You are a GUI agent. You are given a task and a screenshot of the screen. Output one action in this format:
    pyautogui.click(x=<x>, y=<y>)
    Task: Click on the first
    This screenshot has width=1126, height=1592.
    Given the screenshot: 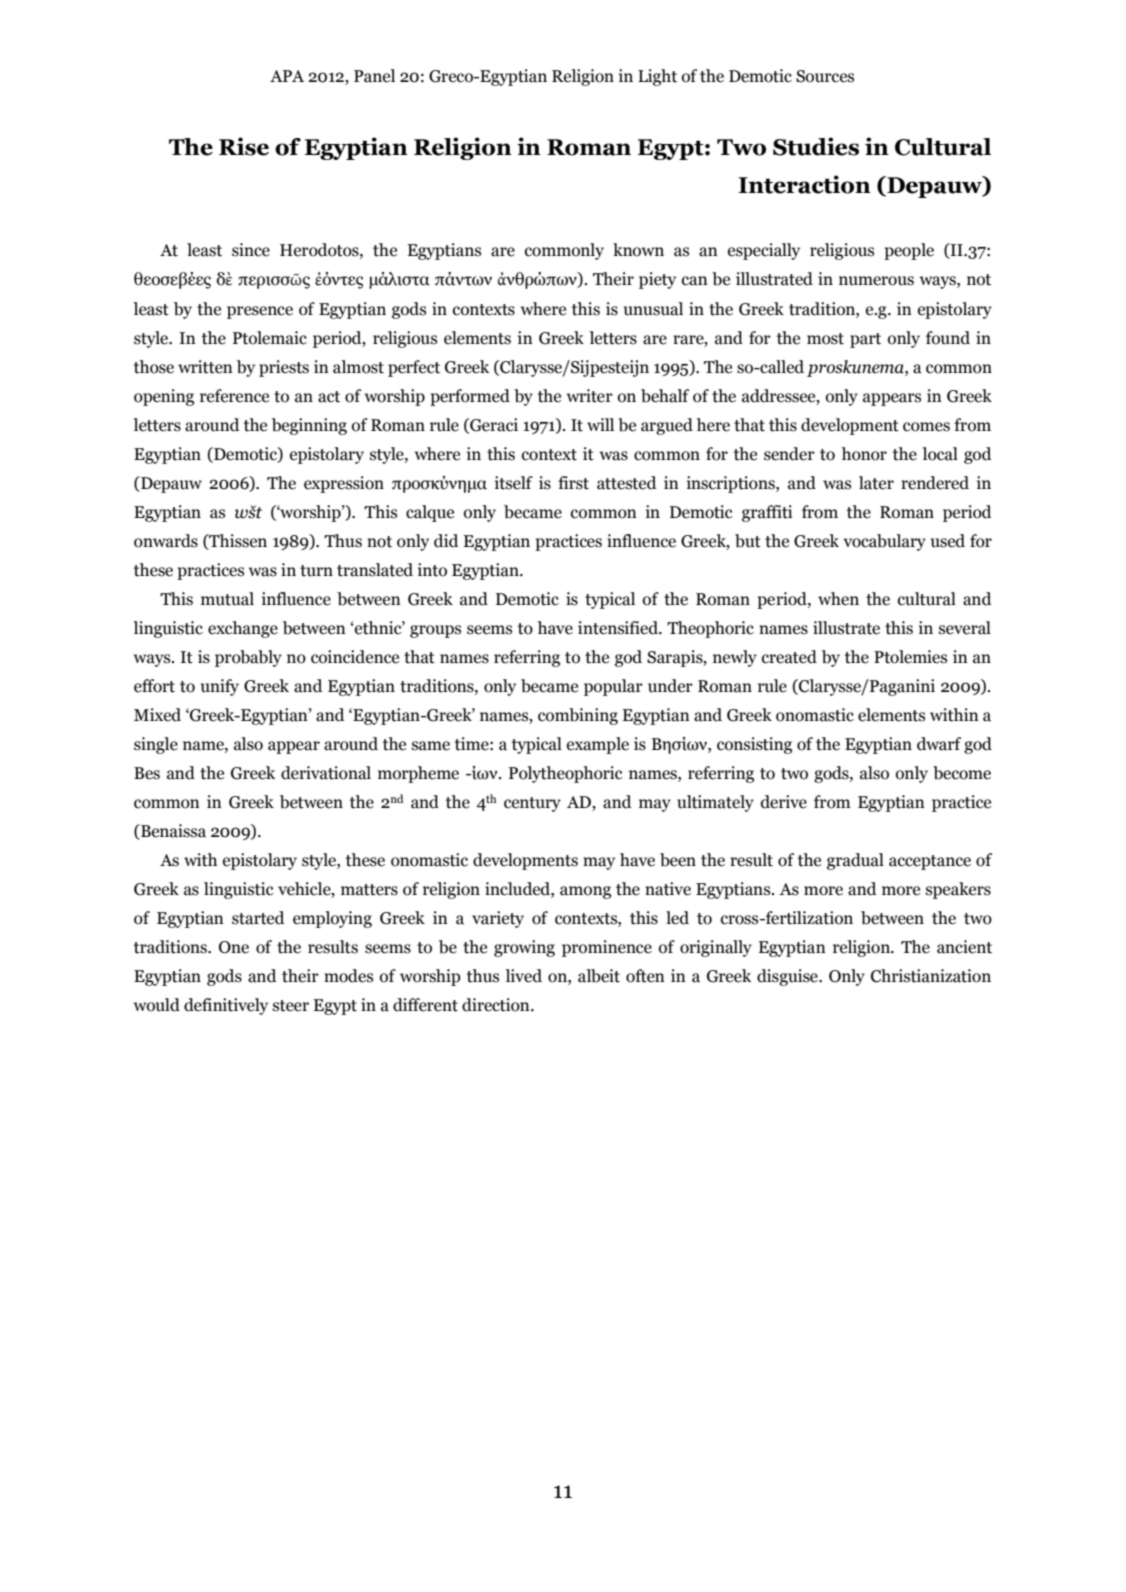 What is the action you would take?
    pyautogui.click(x=573, y=483)
